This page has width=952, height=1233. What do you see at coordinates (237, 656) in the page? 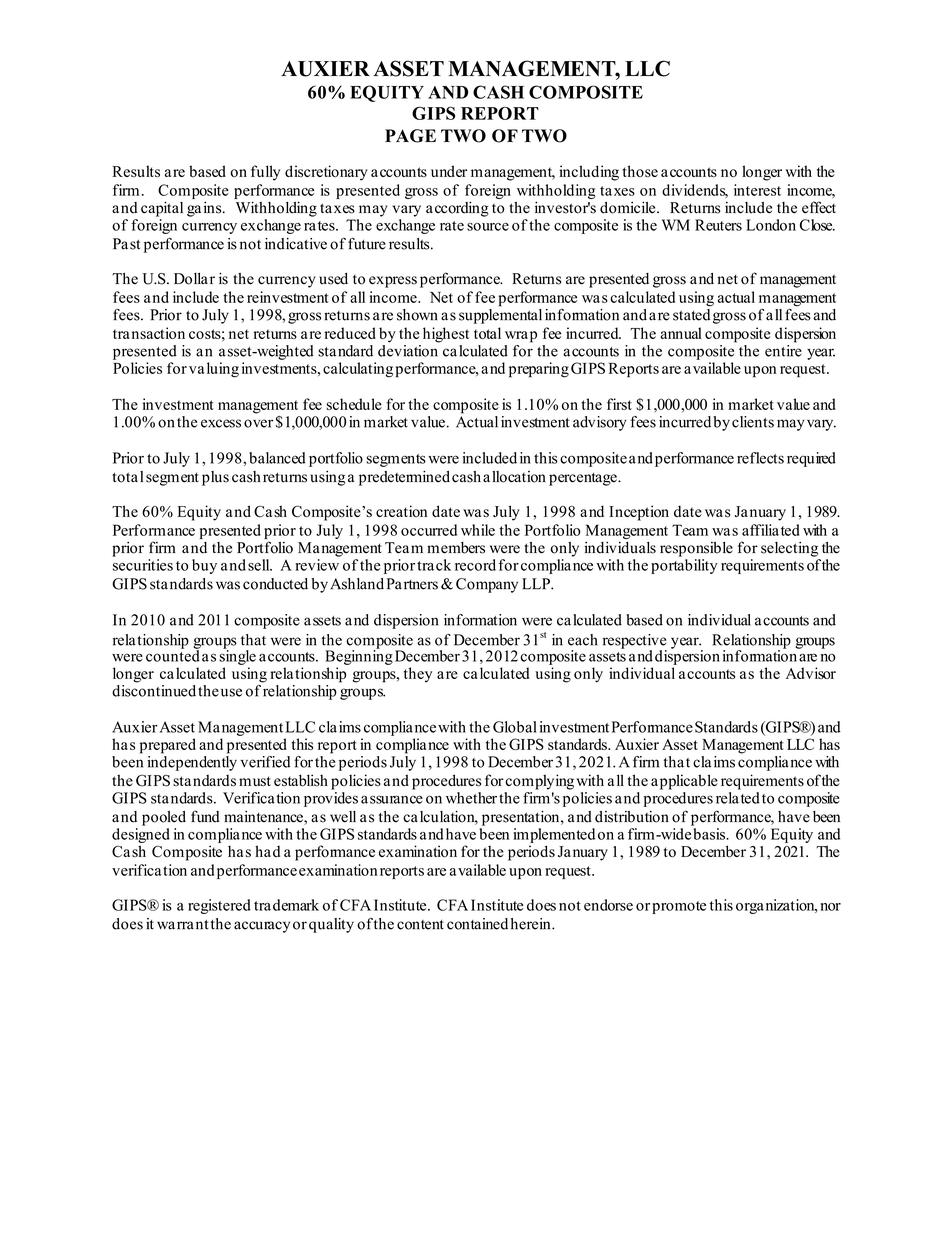
I see `single` at bounding box center [237, 656].
